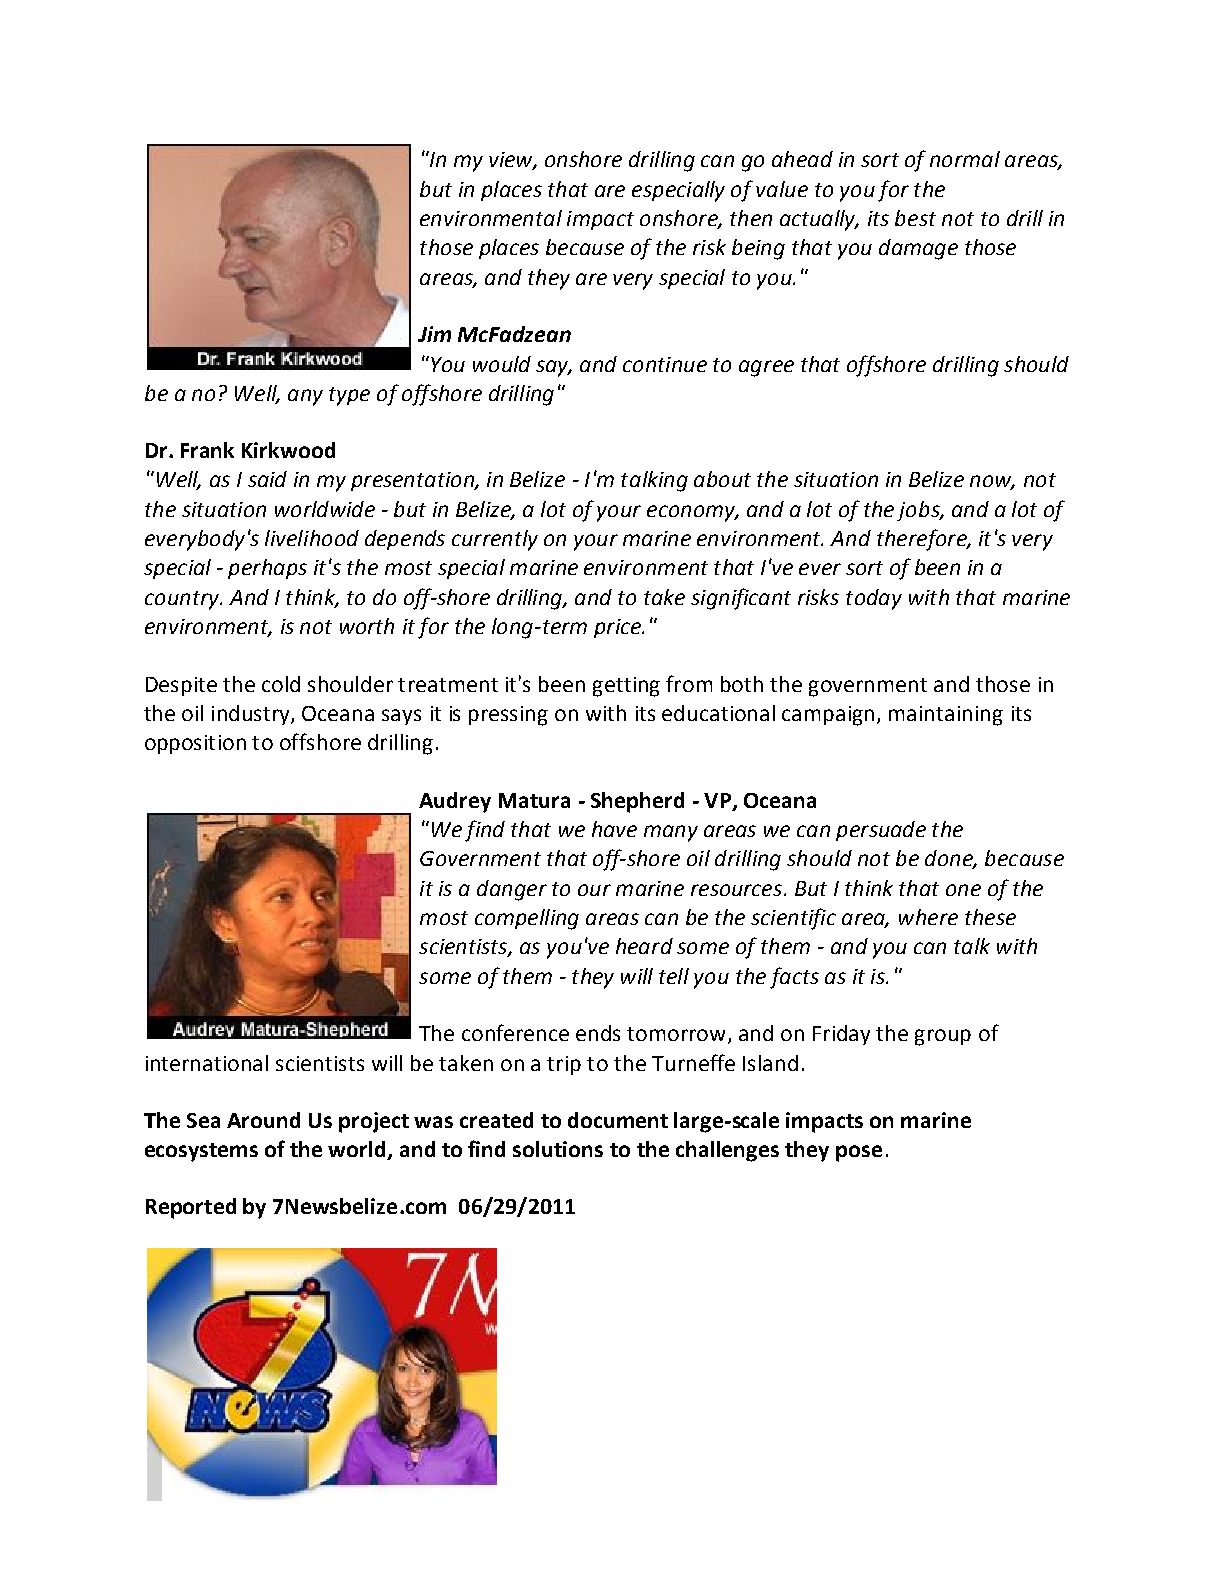 The width and height of the document is (1226, 1586). What do you see at coordinates (201, 1152) in the document?
I see `ecosystems` at bounding box center [201, 1152].
